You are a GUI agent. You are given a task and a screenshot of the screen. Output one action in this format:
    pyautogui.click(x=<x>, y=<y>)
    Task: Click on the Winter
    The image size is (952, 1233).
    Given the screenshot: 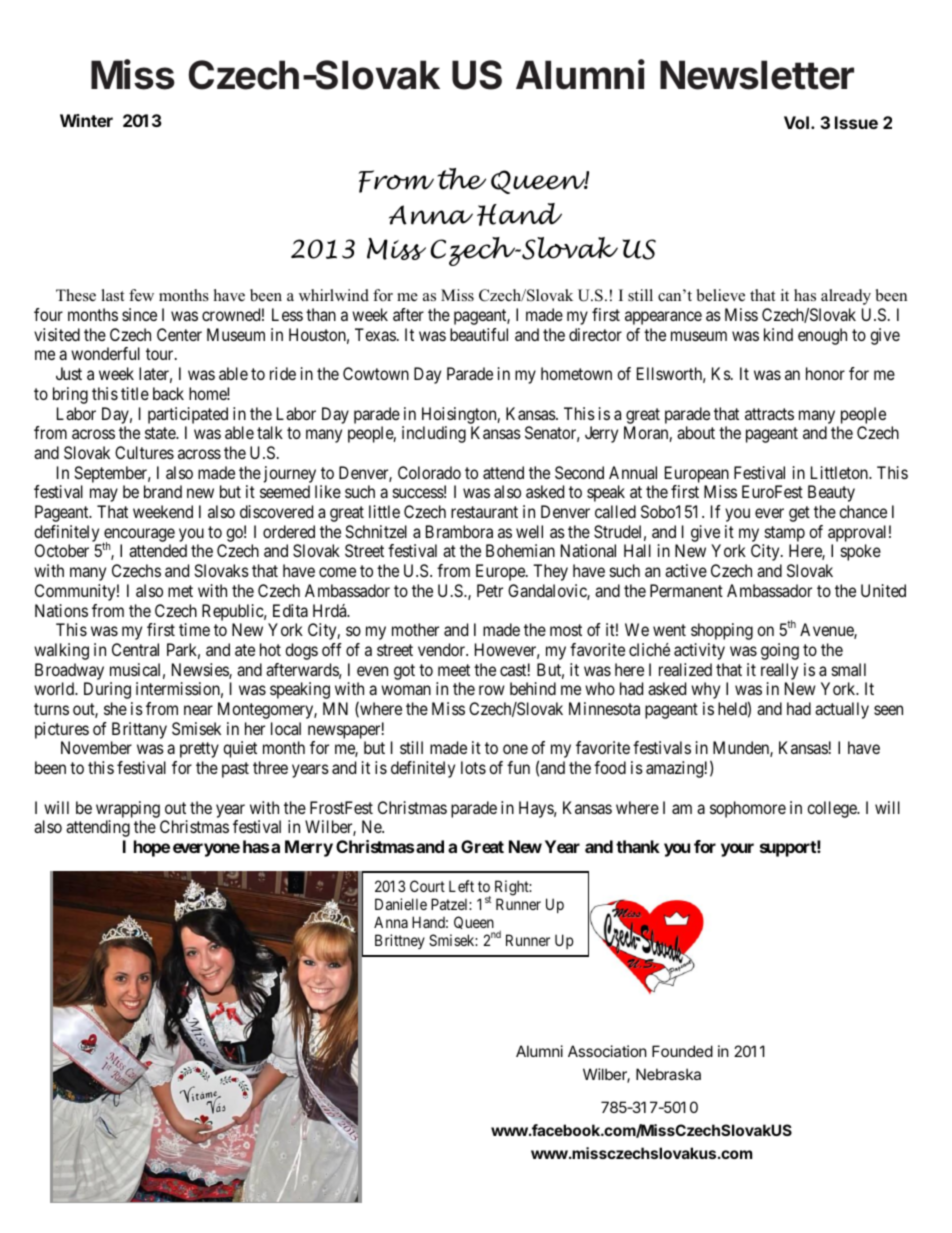 What is the action you would take?
    pyautogui.click(x=86, y=120)
